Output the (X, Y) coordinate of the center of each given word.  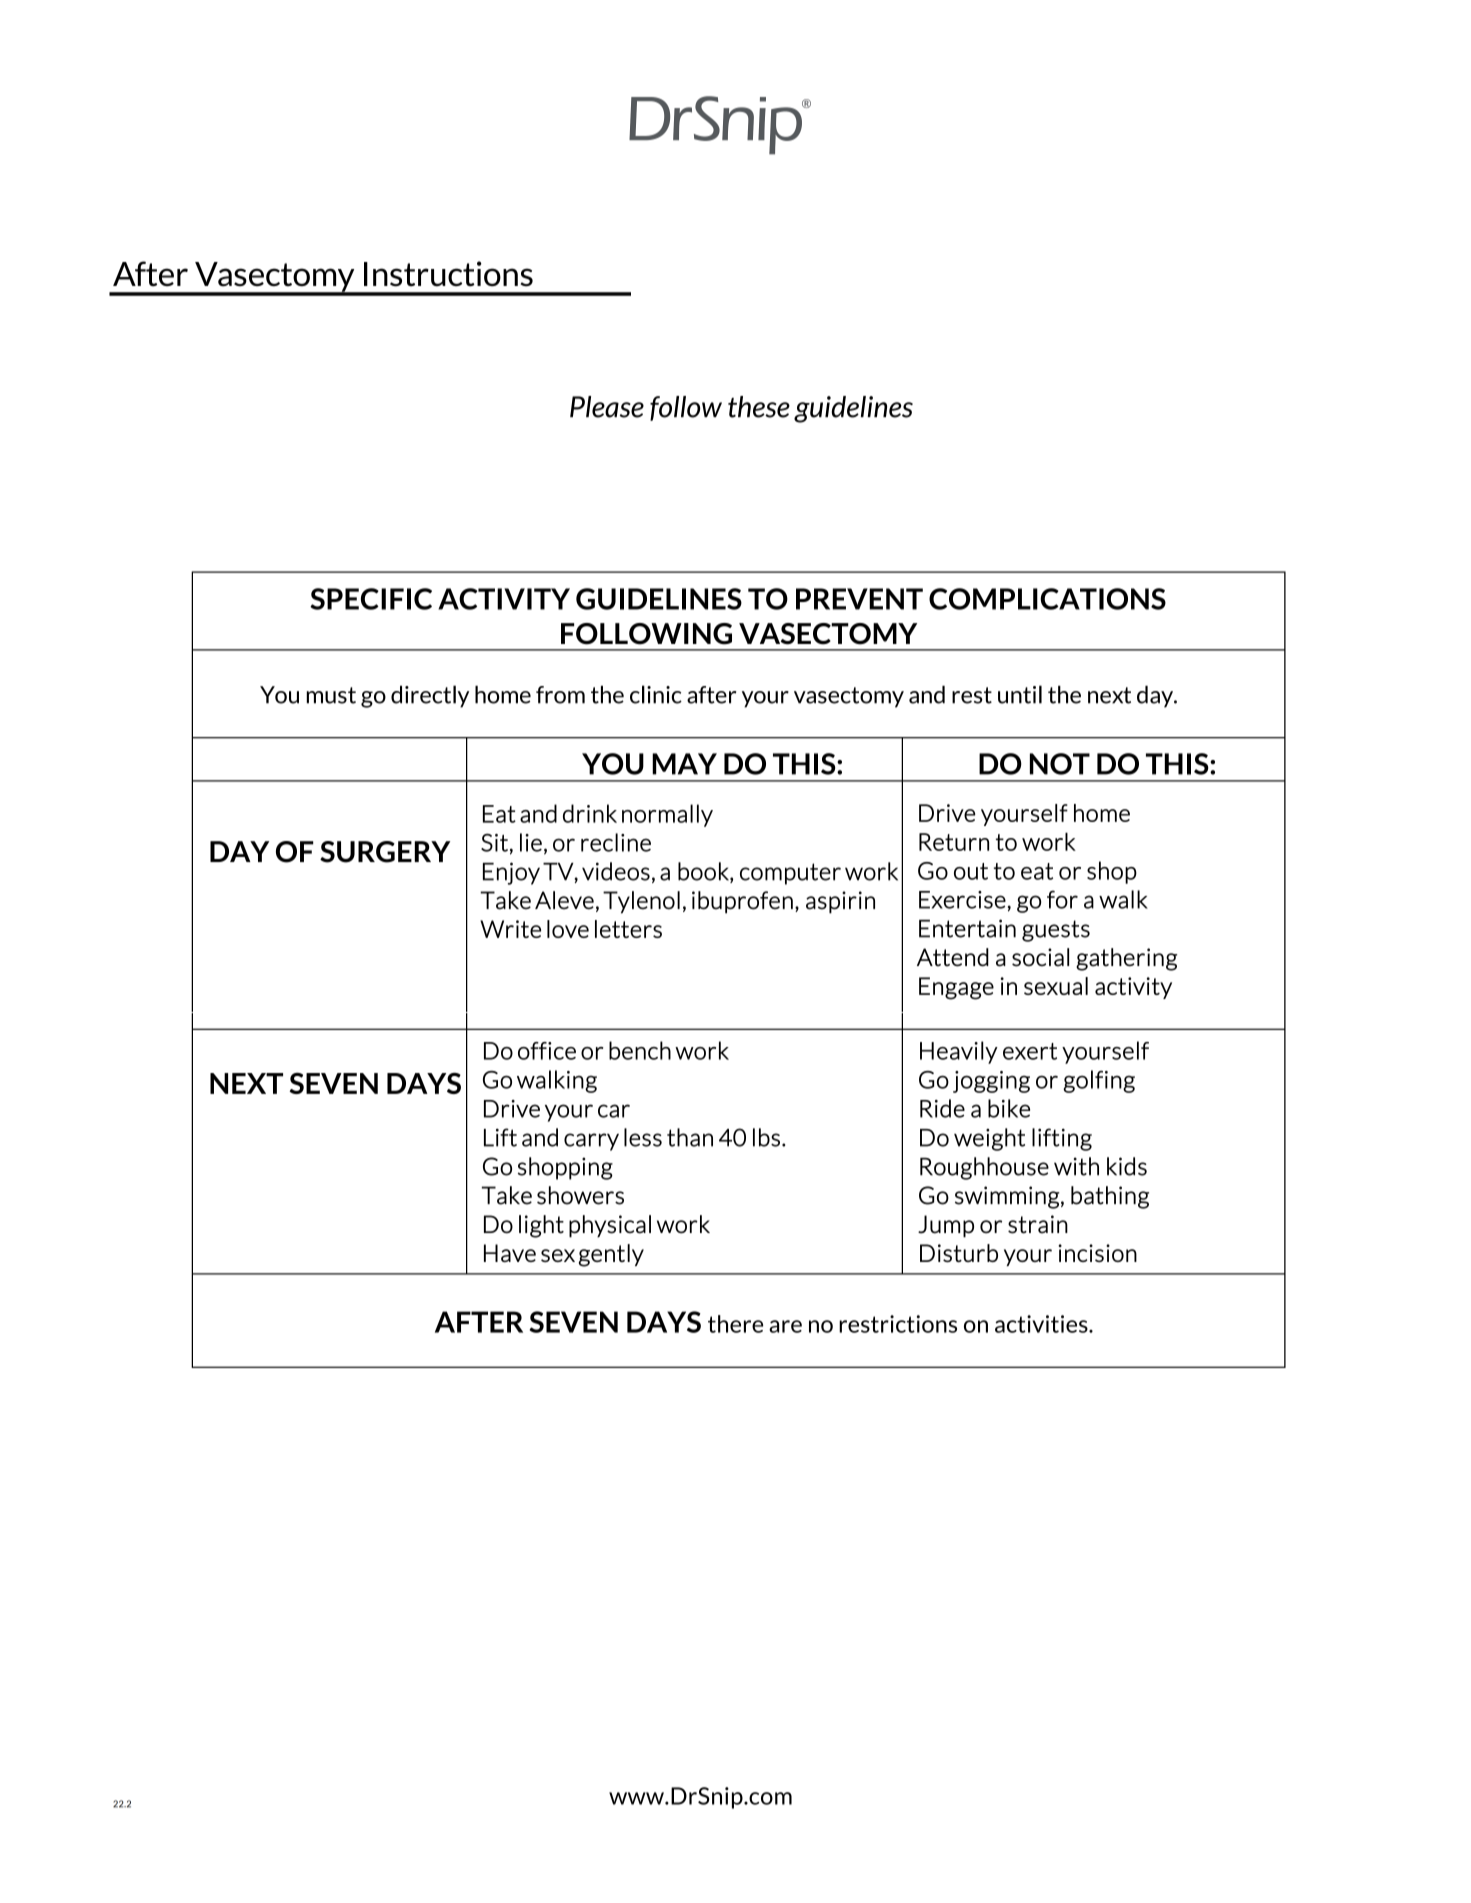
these (759, 407)
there (735, 1324)
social (1040, 957)
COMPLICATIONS (1047, 599)
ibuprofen (742, 902)
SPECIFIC (371, 599)
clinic (656, 694)
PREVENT (859, 599)
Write (510, 929)
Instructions (448, 274)
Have (510, 1253)
